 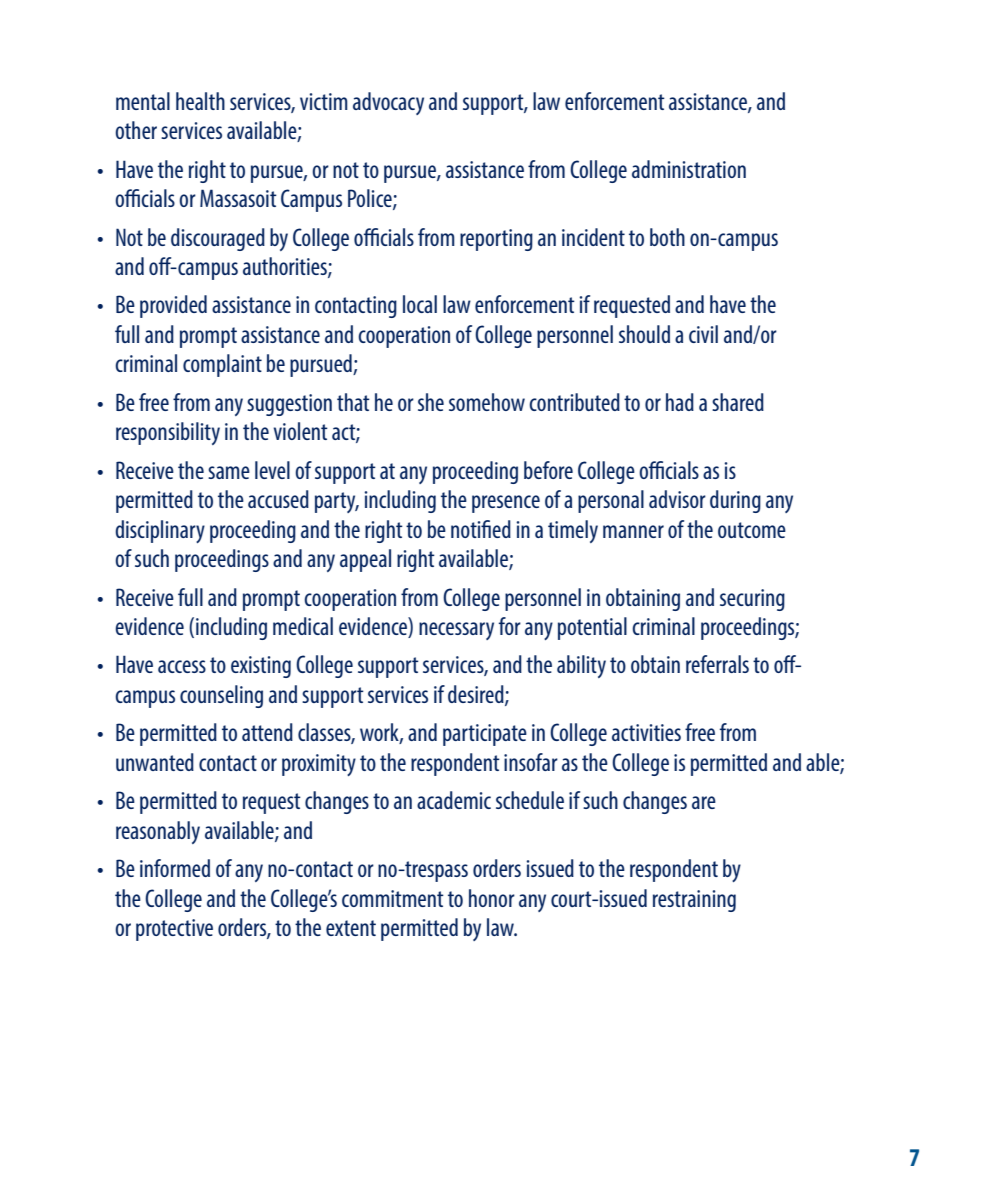 I want to click on restraining, so click(x=694, y=901).
